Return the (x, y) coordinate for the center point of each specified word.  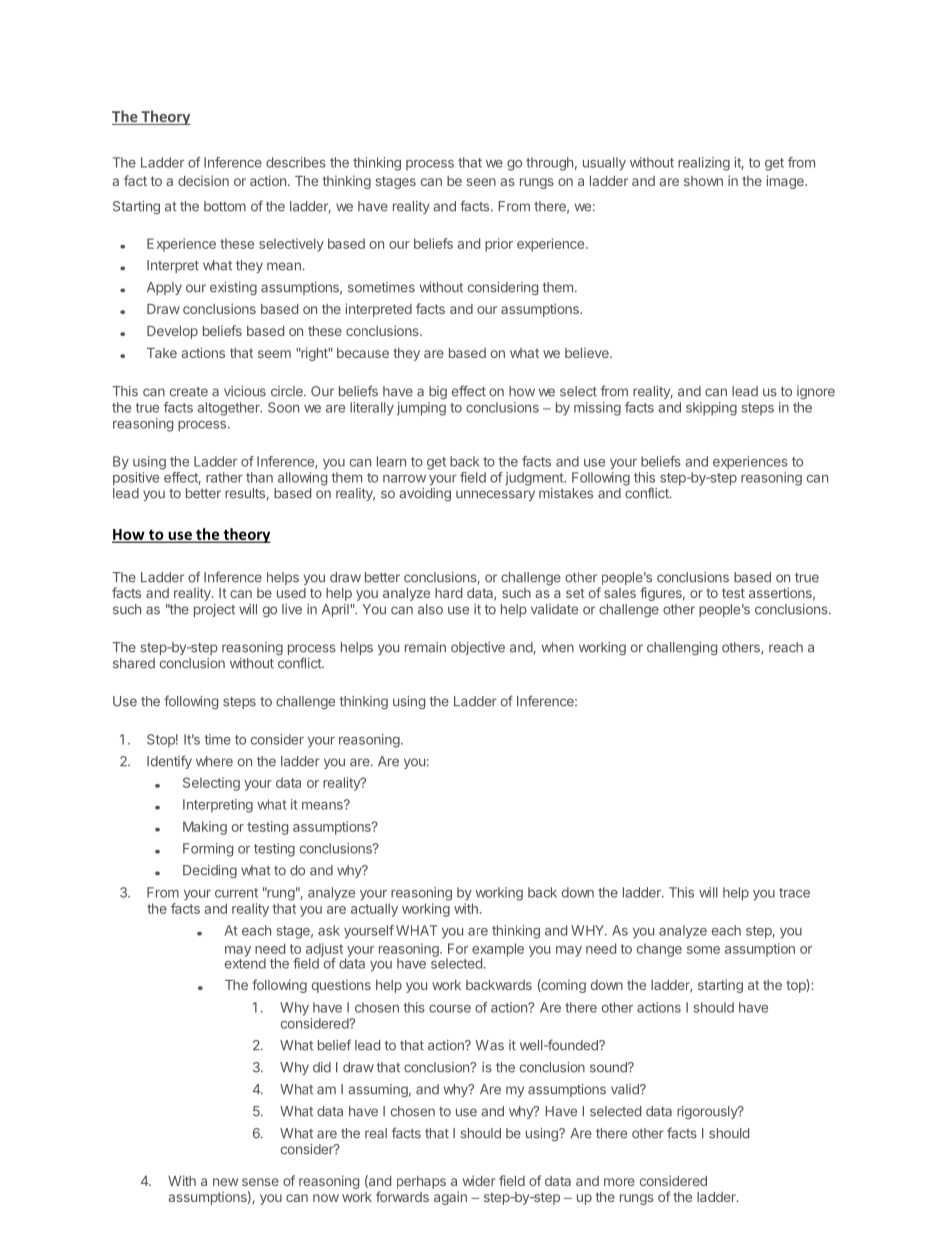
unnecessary (495, 495)
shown (703, 181)
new (225, 1182)
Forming (208, 850)
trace (794, 893)
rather (224, 477)
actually (374, 910)
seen (481, 182)
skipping (711, 409)
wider (479, 1180)
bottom (225, 206)
